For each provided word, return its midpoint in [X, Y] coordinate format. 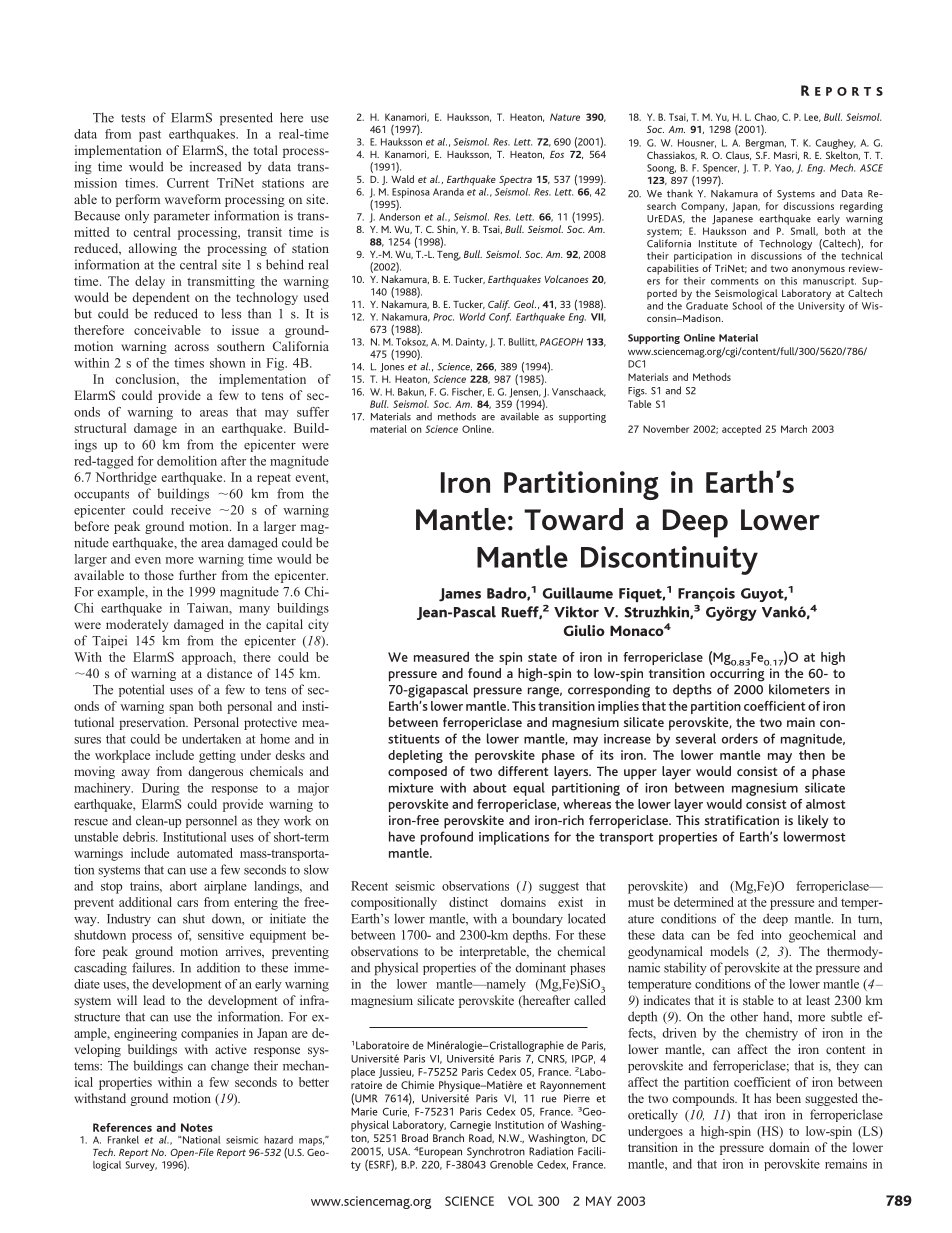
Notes [197, 1127]
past [150, 136]
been [788, 1098]
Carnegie [470, 1126]
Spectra [515, 181]
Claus [738, 155]
